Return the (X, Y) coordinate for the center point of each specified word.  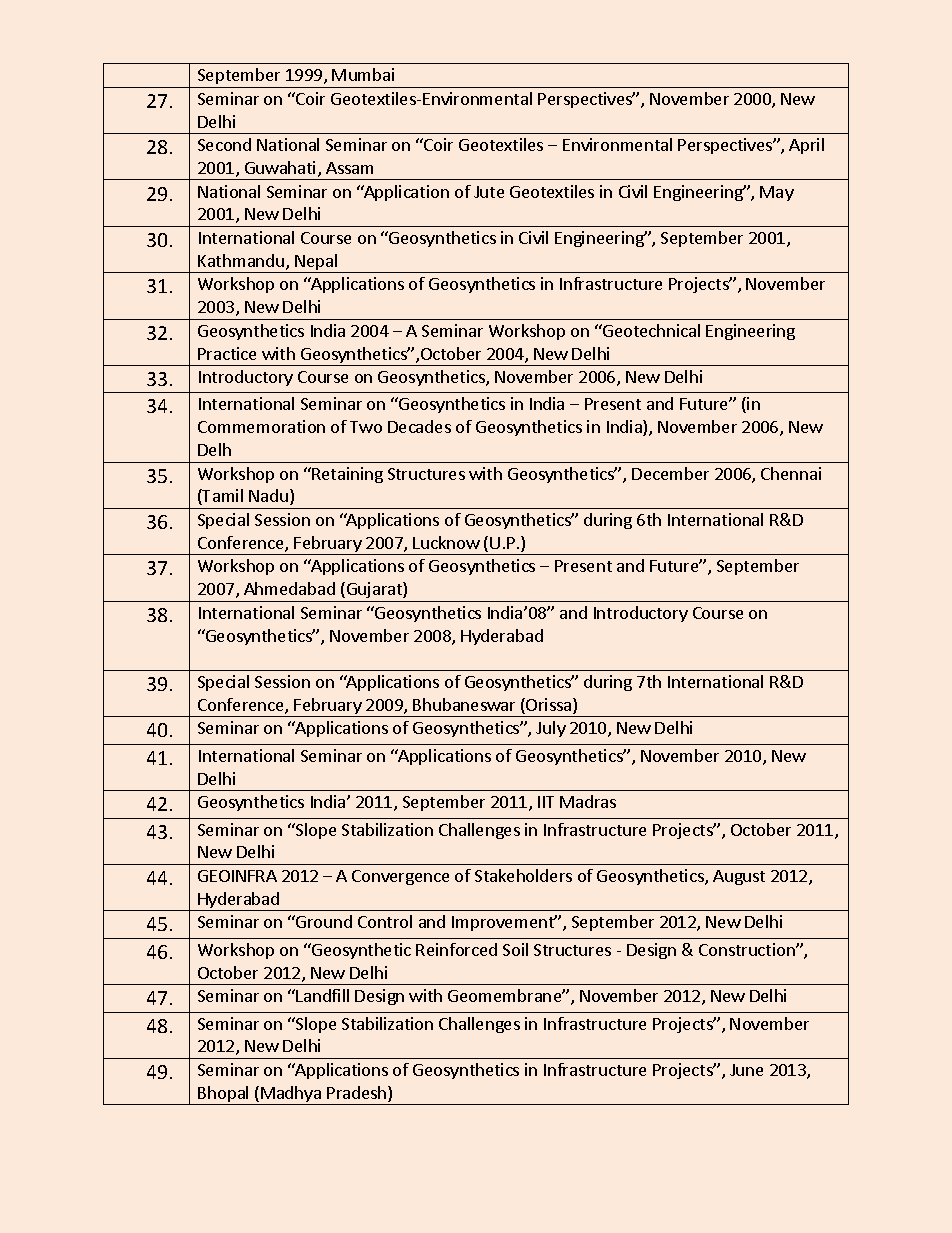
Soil (515, 949)
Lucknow (446, 542)
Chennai (791, 473)
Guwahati (282, 169)
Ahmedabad (289, 588)
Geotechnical (650, 330)
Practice (227, 353)
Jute (489, 192)
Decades (419, 426)
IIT (546, 802)
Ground (323, 921)
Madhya (291, 1095)
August (739, 877)
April (806, 146)
